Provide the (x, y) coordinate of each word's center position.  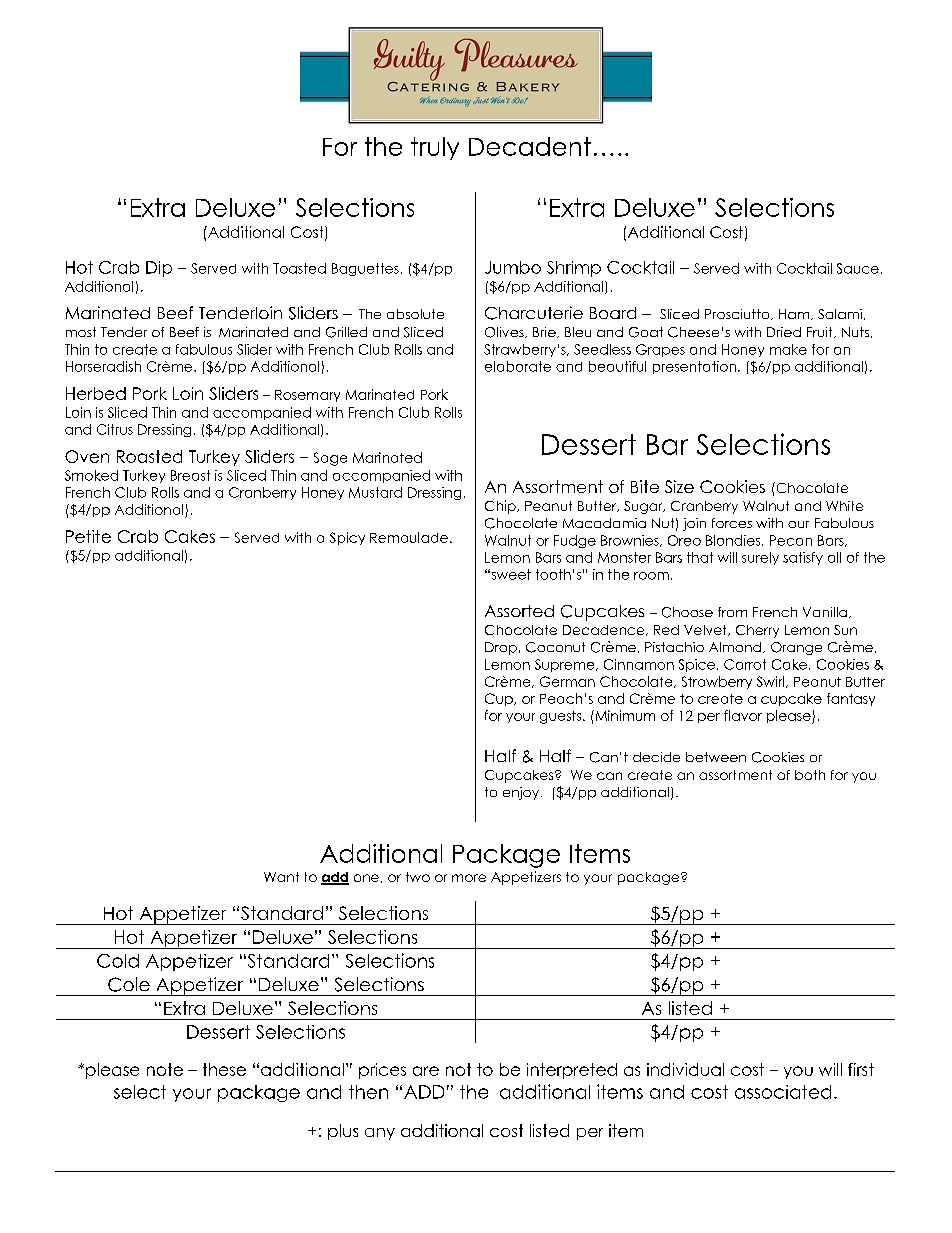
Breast (190, 475)
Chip (501, 507)
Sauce (858, 268)
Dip (159, 269)
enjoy (521, 793)
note (165, 1069)
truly (435, 148)
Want (281, 877)
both (810, 775)
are (426, 1071)
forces (732, 523)
